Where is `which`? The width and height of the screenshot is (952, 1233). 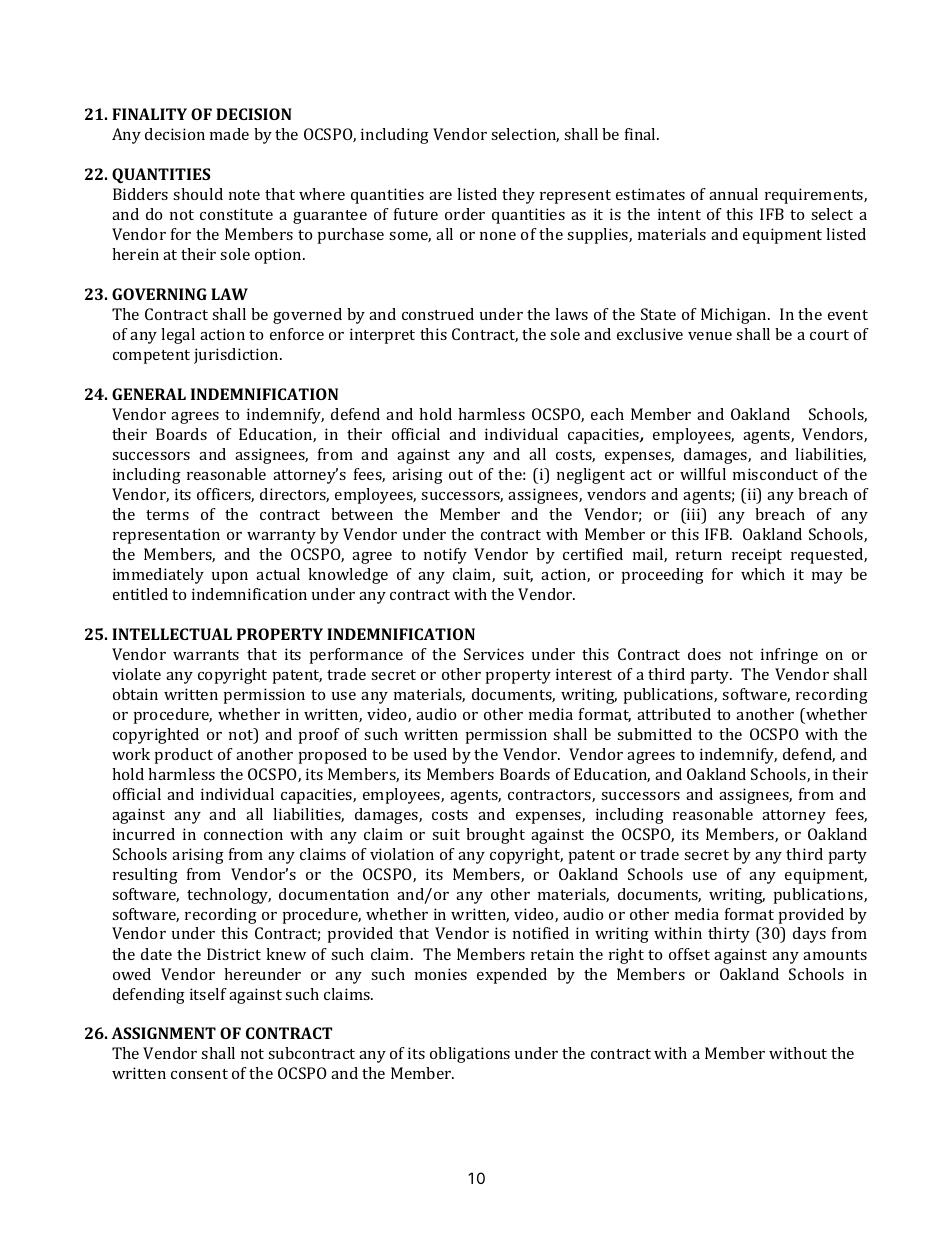
which is located at coordinates (763, 574).
